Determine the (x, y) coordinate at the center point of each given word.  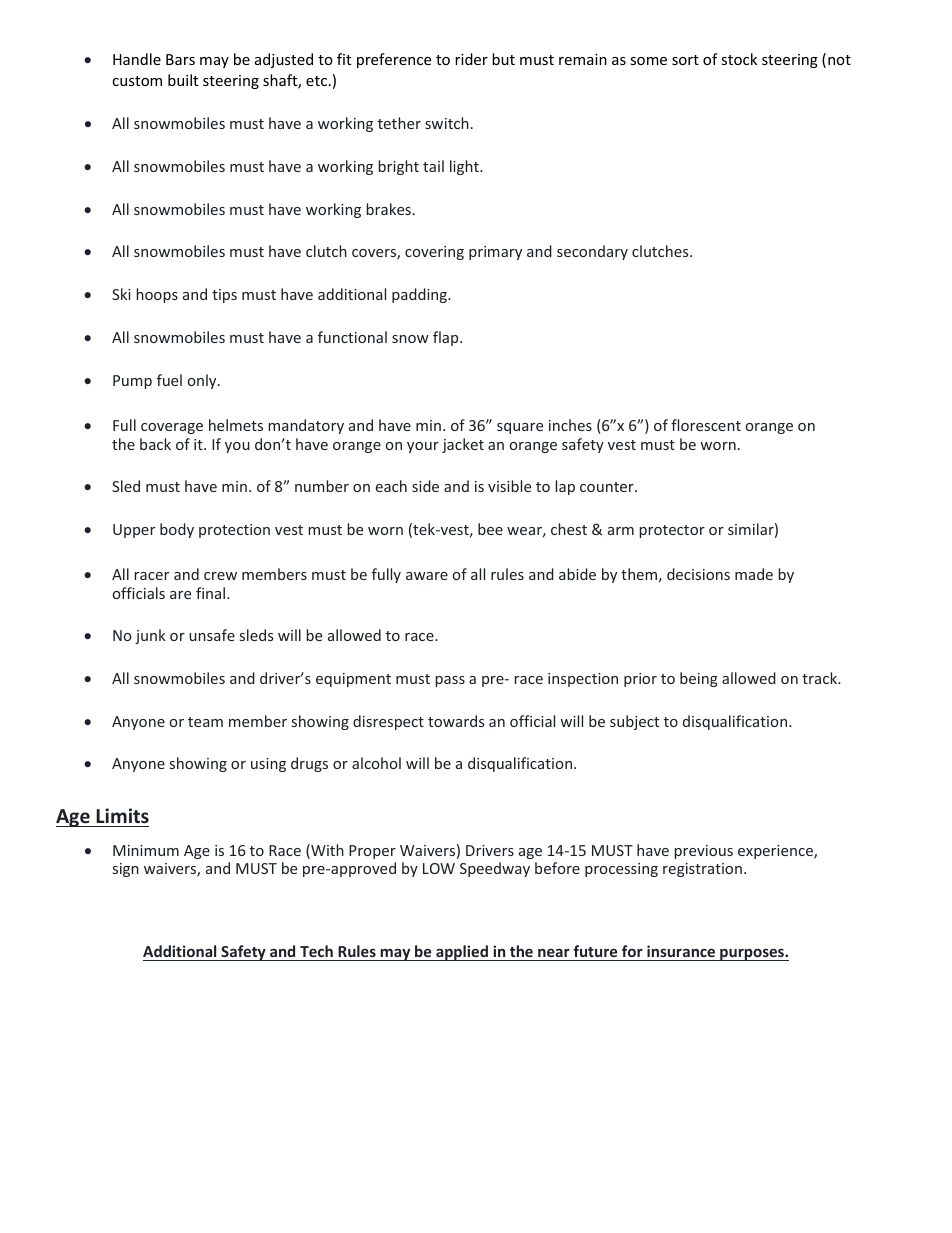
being (699, 679)
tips (224, 296)
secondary (592, 252)
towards (456, 721)
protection (234, 531)
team (205, 722)
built (183, 80)
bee (490, 529)
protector (672, 531)
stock (739, 59)
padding (420, 295)
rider (471, 59)
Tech (316, 953)
